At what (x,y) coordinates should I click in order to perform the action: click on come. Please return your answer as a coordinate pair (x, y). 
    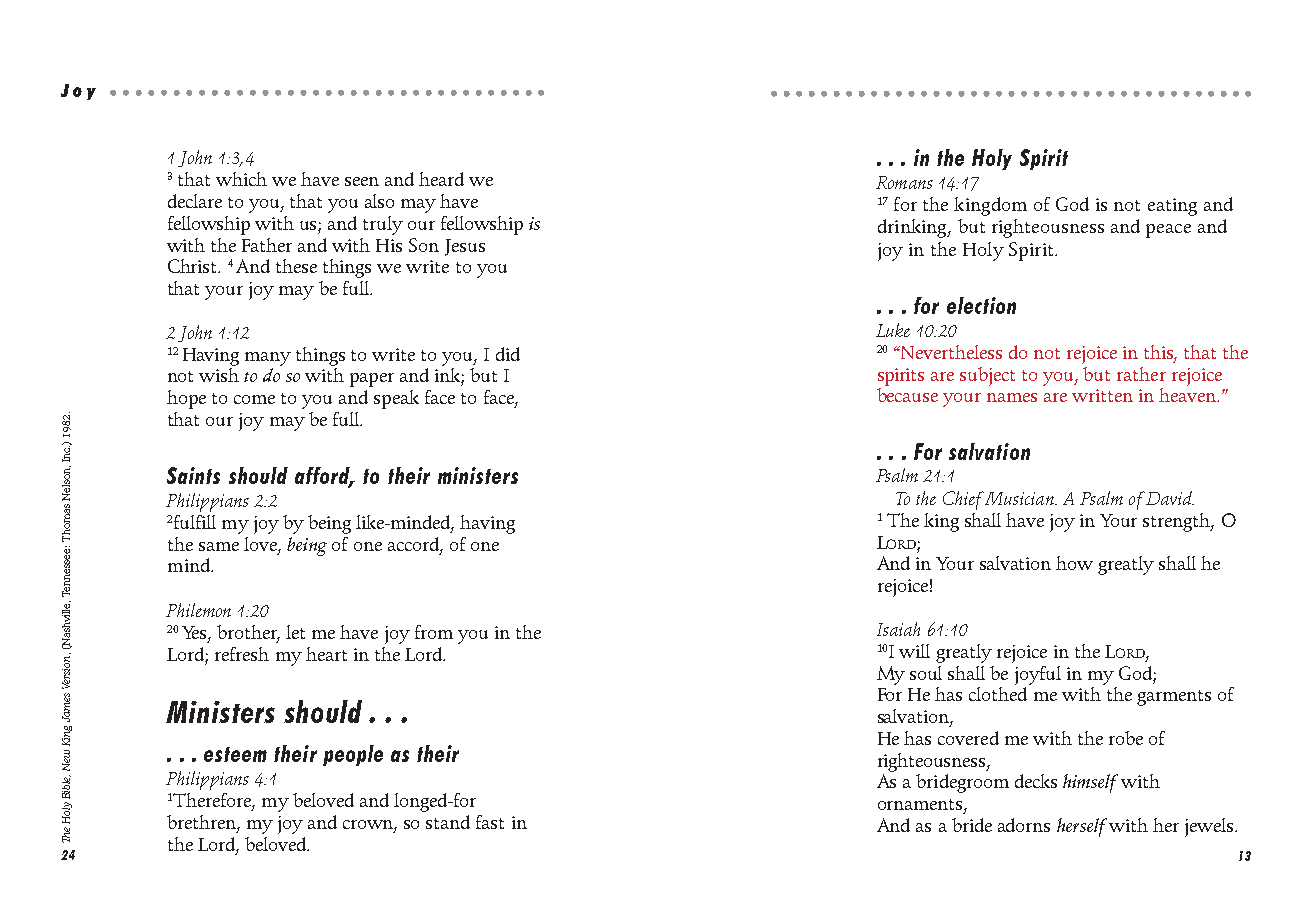
    Looking at the image, I should click on (254, 399).
